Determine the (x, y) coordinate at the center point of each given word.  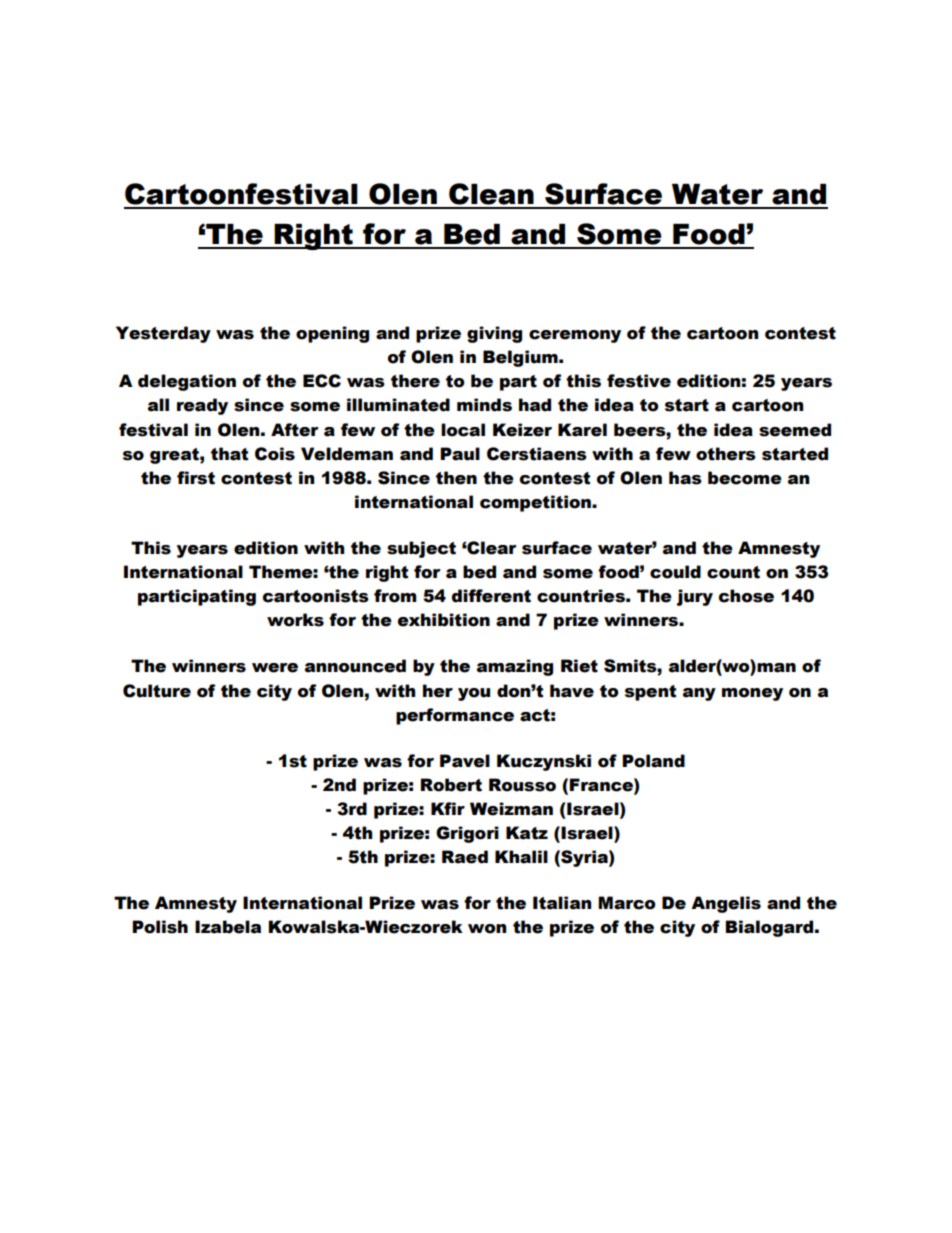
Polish (160, 927)
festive (639, 381)
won (487, 929)
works (295, 620)
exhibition (444, 620)
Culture (157, 691)
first (196, 478)
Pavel (465, 761)
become (745, 478)
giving (494, 334)
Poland (653, 761)
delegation (187, 382)
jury (695, 597)
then (456, 478)
